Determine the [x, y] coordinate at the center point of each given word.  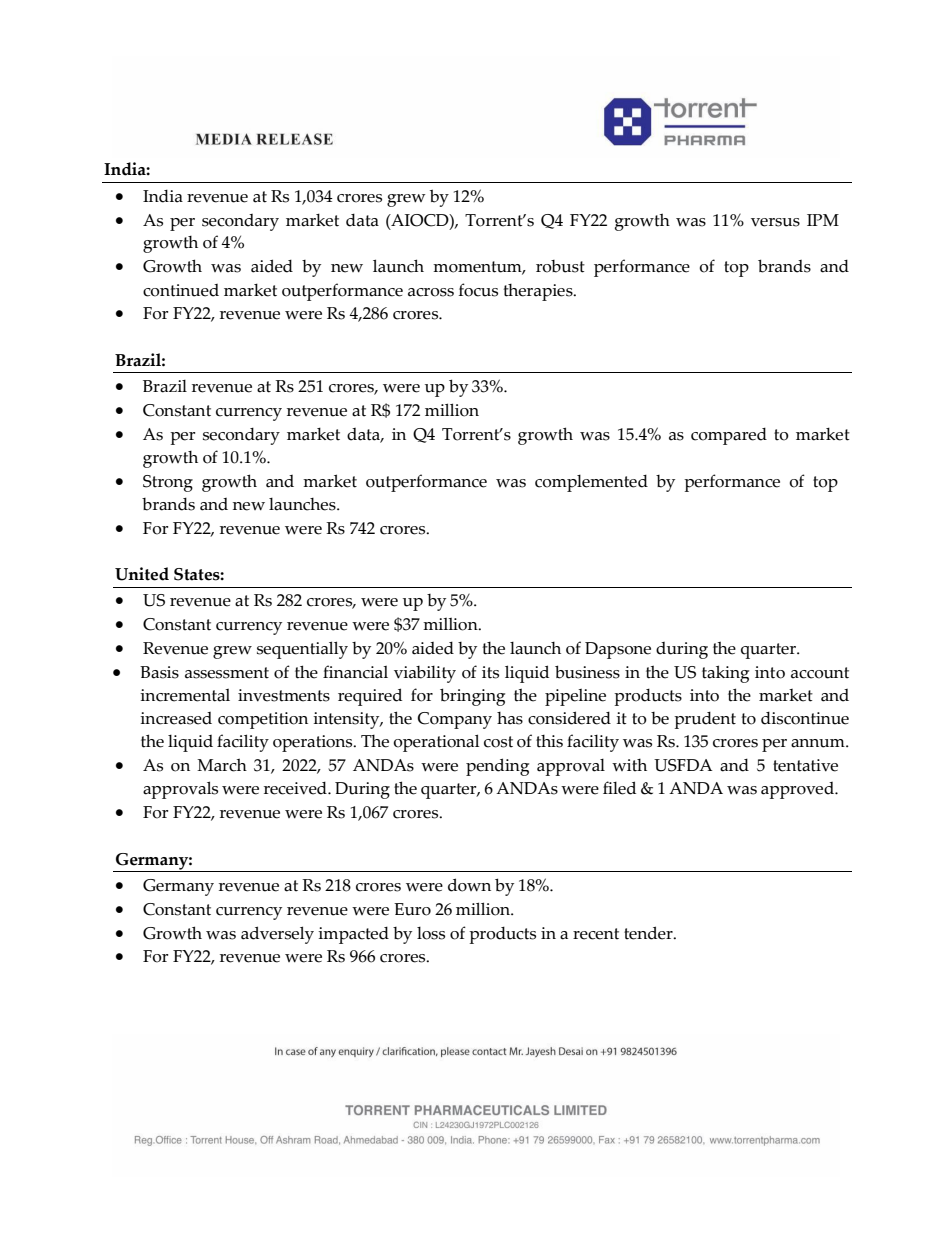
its [490, 672]
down [469, 885]
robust [560, 266]
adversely [277, 935]
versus [775, 222]
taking [725, 674]
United [142, 574]
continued [181, 290]
